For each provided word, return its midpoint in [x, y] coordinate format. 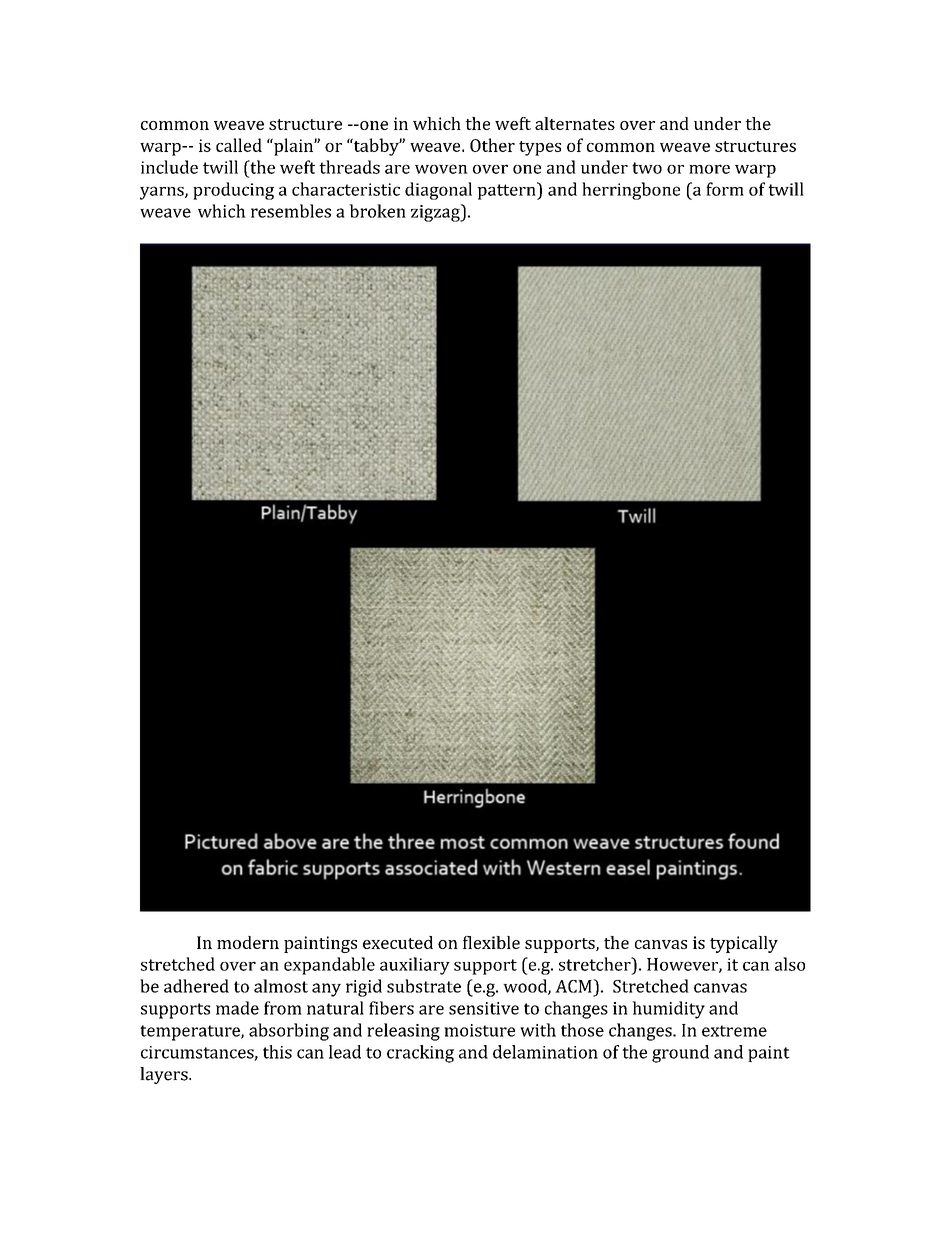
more [709, 169]
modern [248, 942]
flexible [491, 942]
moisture [479, 1030]
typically [744, 944]
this [277, 1052]
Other [492, 145]
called [239, 145]
